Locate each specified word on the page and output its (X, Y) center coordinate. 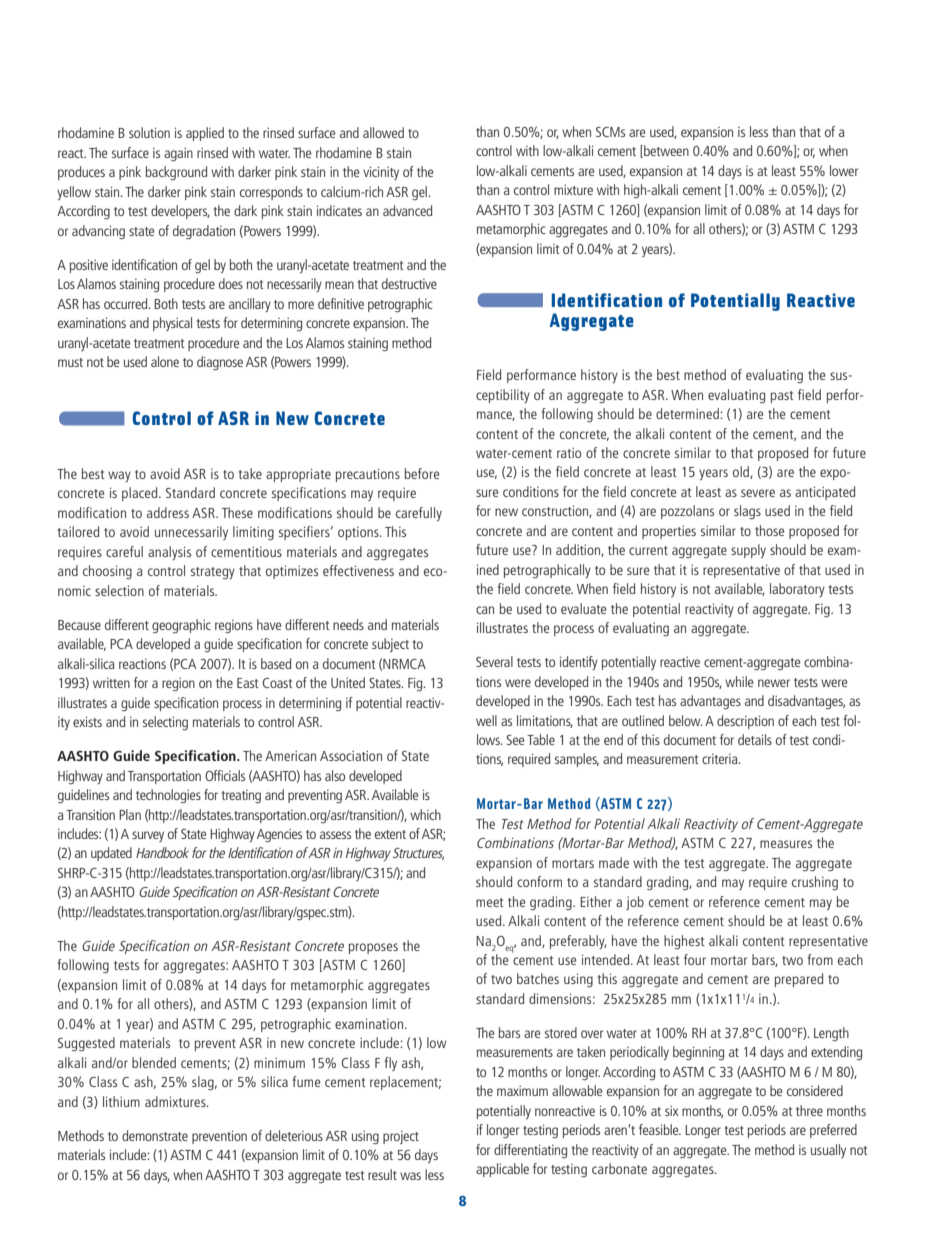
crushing (815, 883)
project (401, 1137)
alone (165, 361)
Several (494, 661)
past (782, 397)
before (422, 473)
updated (111, 854)
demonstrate (155, 1135)
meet (490, 902)
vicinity (381, 173)
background (176, 173)
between (665, 151)
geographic (181, 626)
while (739, 681)
